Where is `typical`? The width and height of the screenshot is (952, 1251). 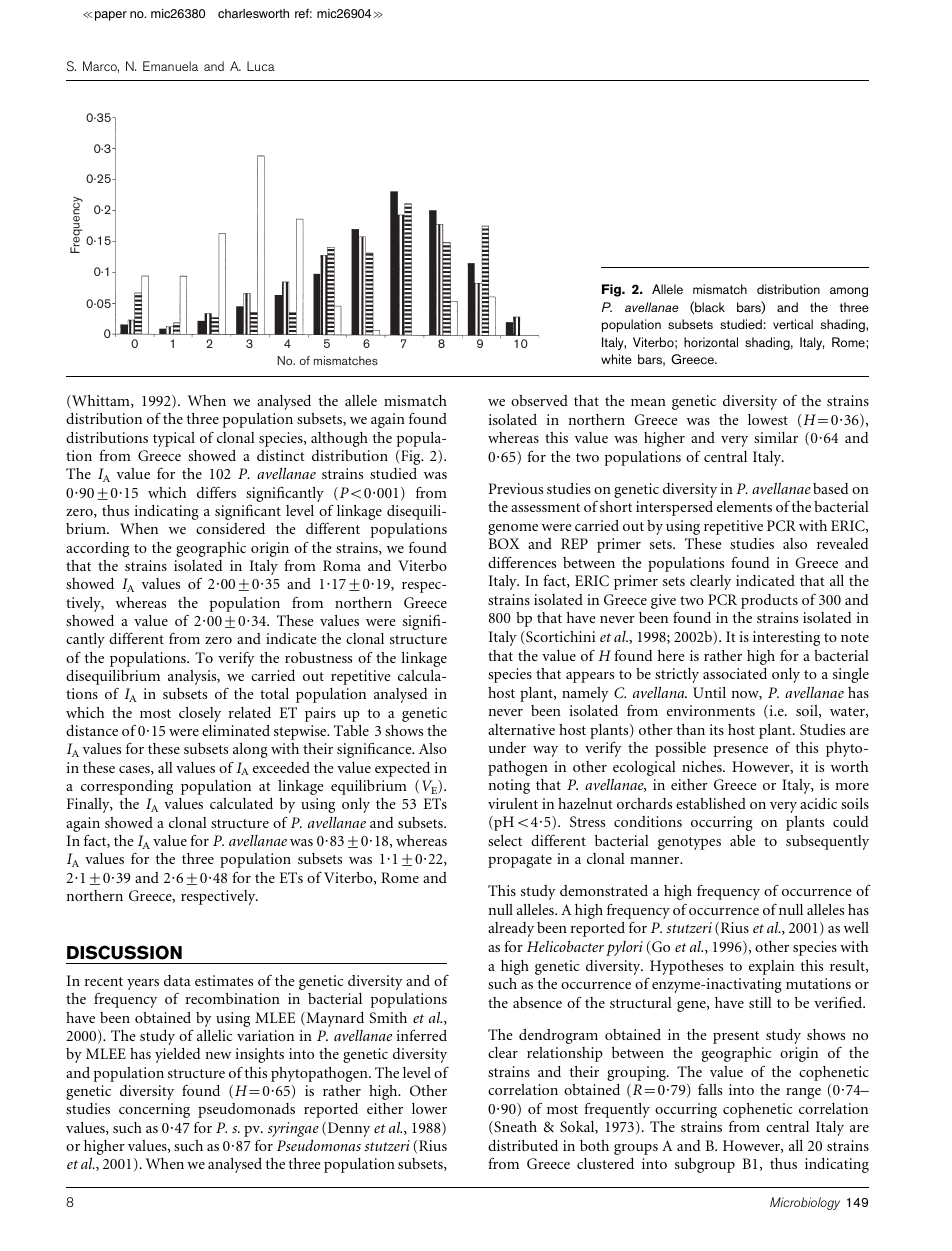 typical is located at coordinates (174, 439).
